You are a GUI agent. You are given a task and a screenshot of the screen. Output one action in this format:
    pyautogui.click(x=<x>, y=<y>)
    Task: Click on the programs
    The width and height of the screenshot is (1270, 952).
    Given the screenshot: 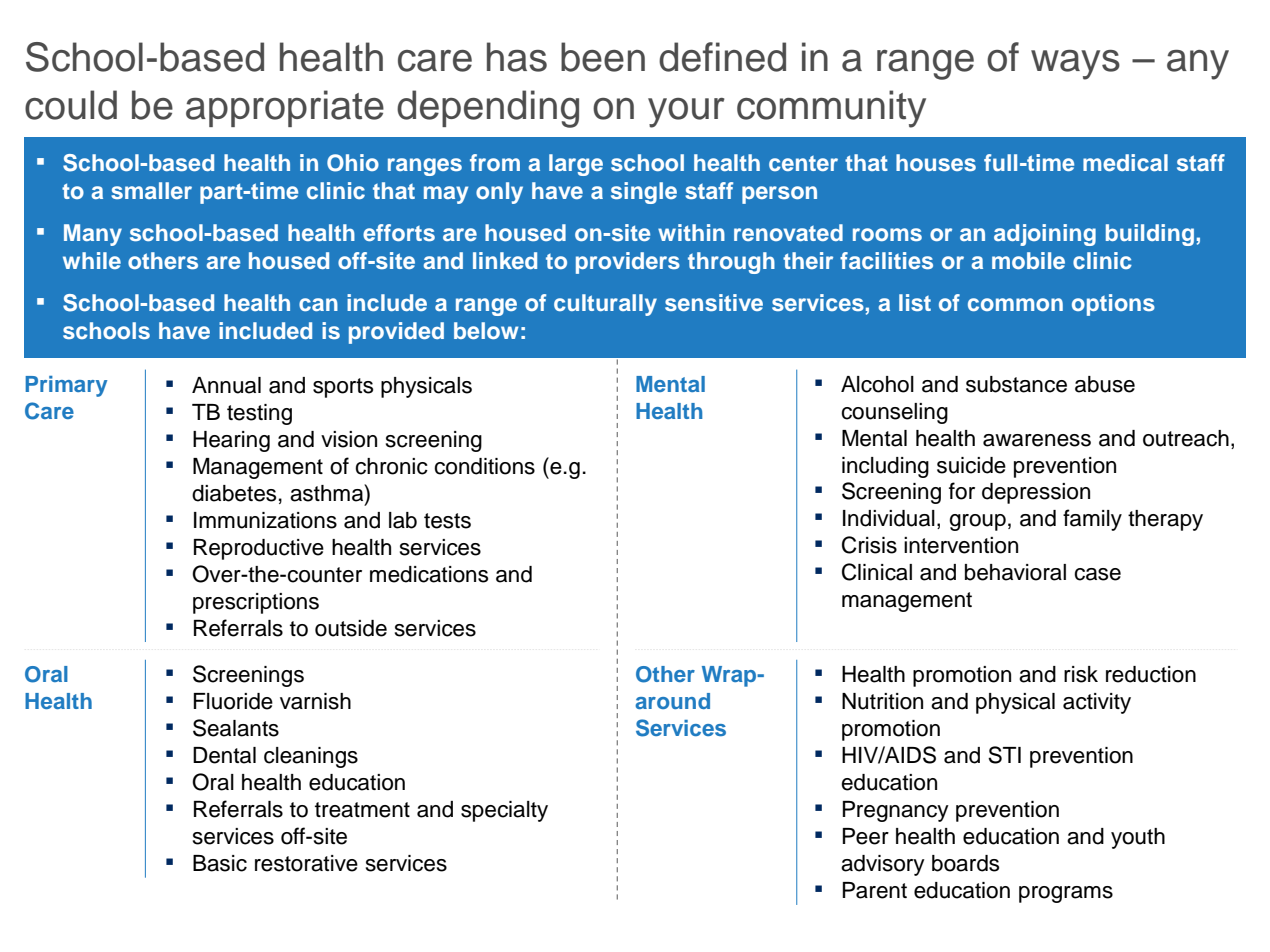 What is the action you would take?
    pyautogui.click(x=1066, y=894)
